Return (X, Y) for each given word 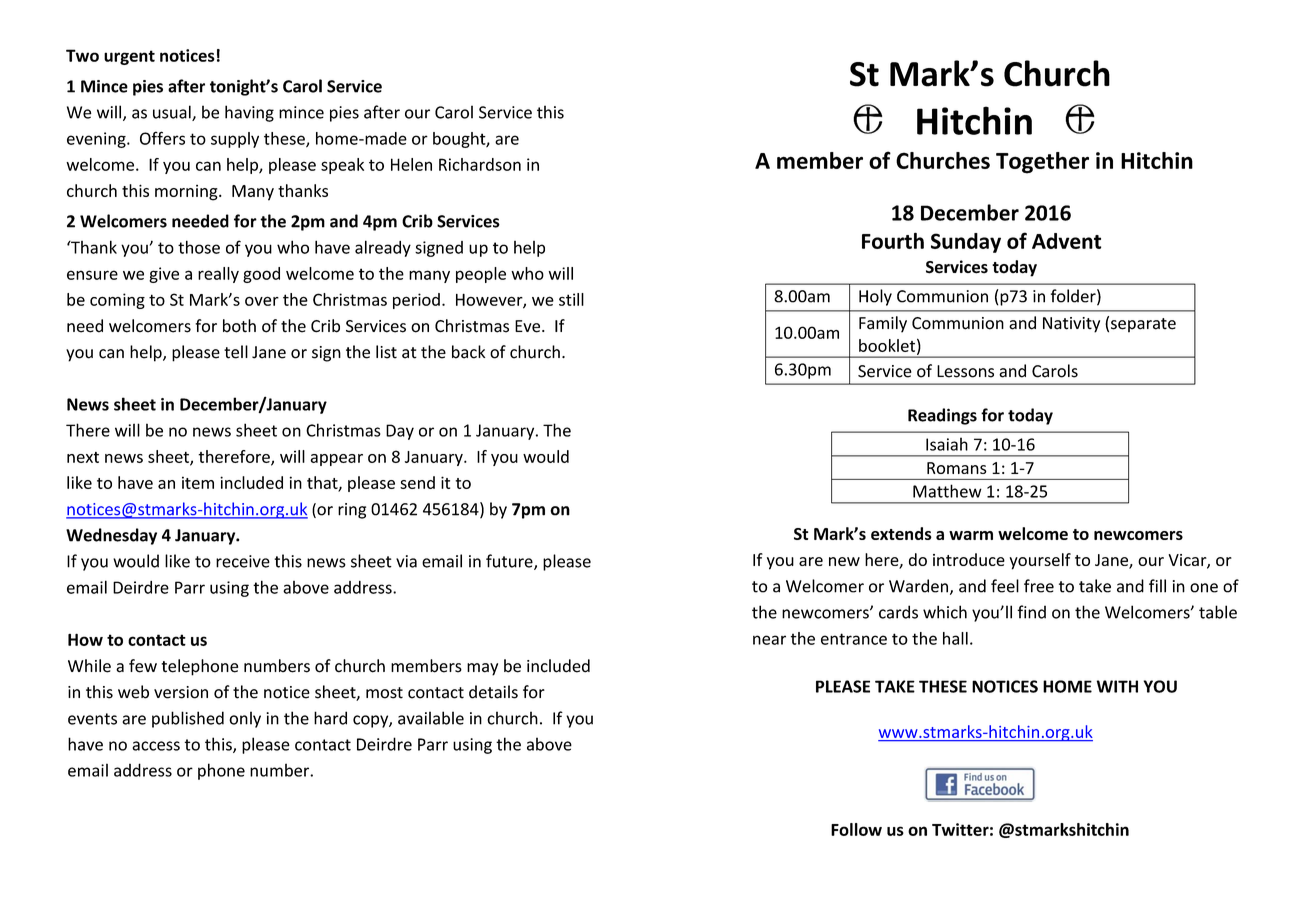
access (156, 746)
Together (1042, 163)
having (249, 113)
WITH (1117, 686)
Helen (411, 164)
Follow (856, 829)
